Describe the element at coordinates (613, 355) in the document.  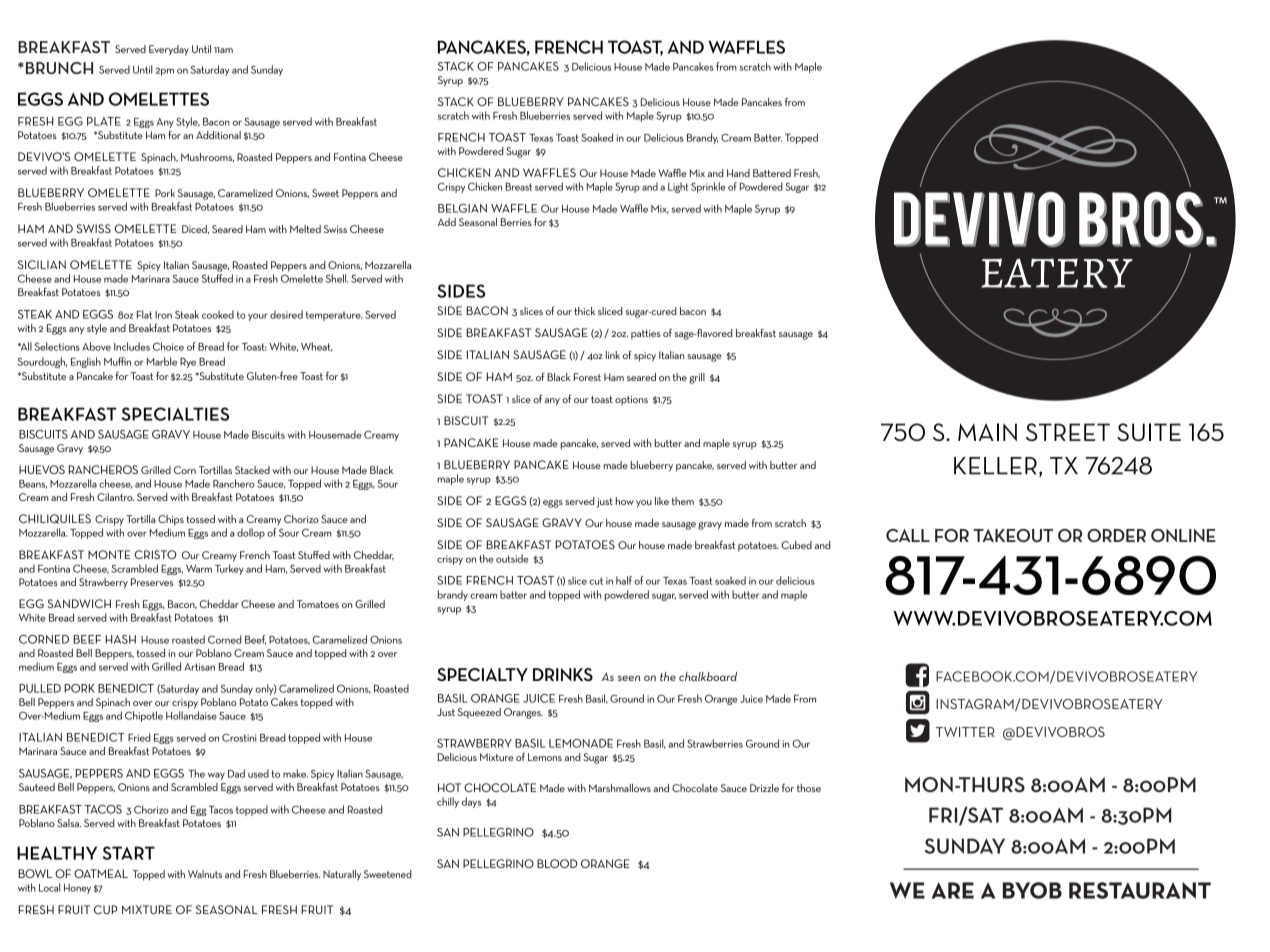
I see `link` at that location.
